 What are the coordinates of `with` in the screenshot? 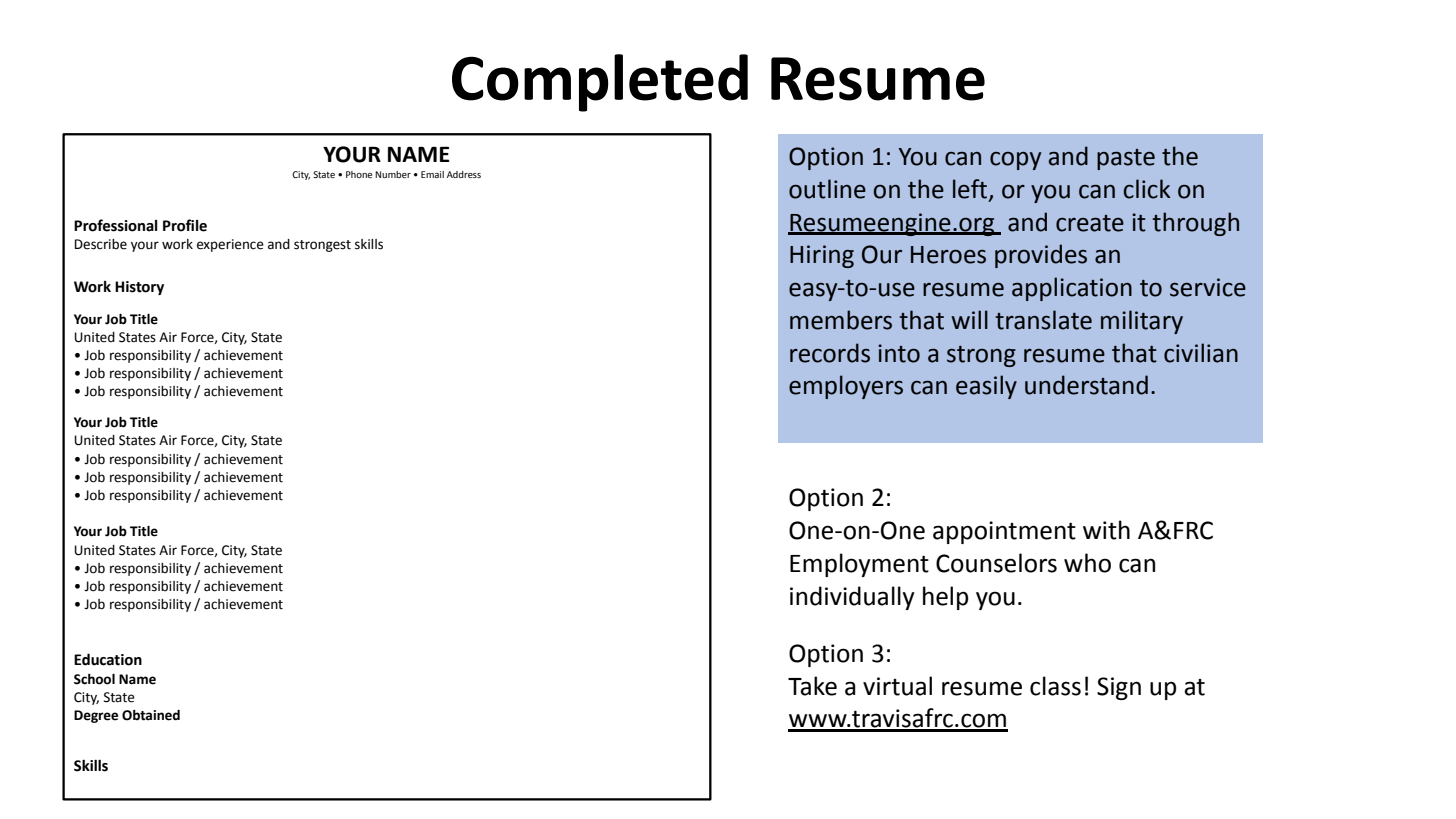 It's located at (1106, 530).
